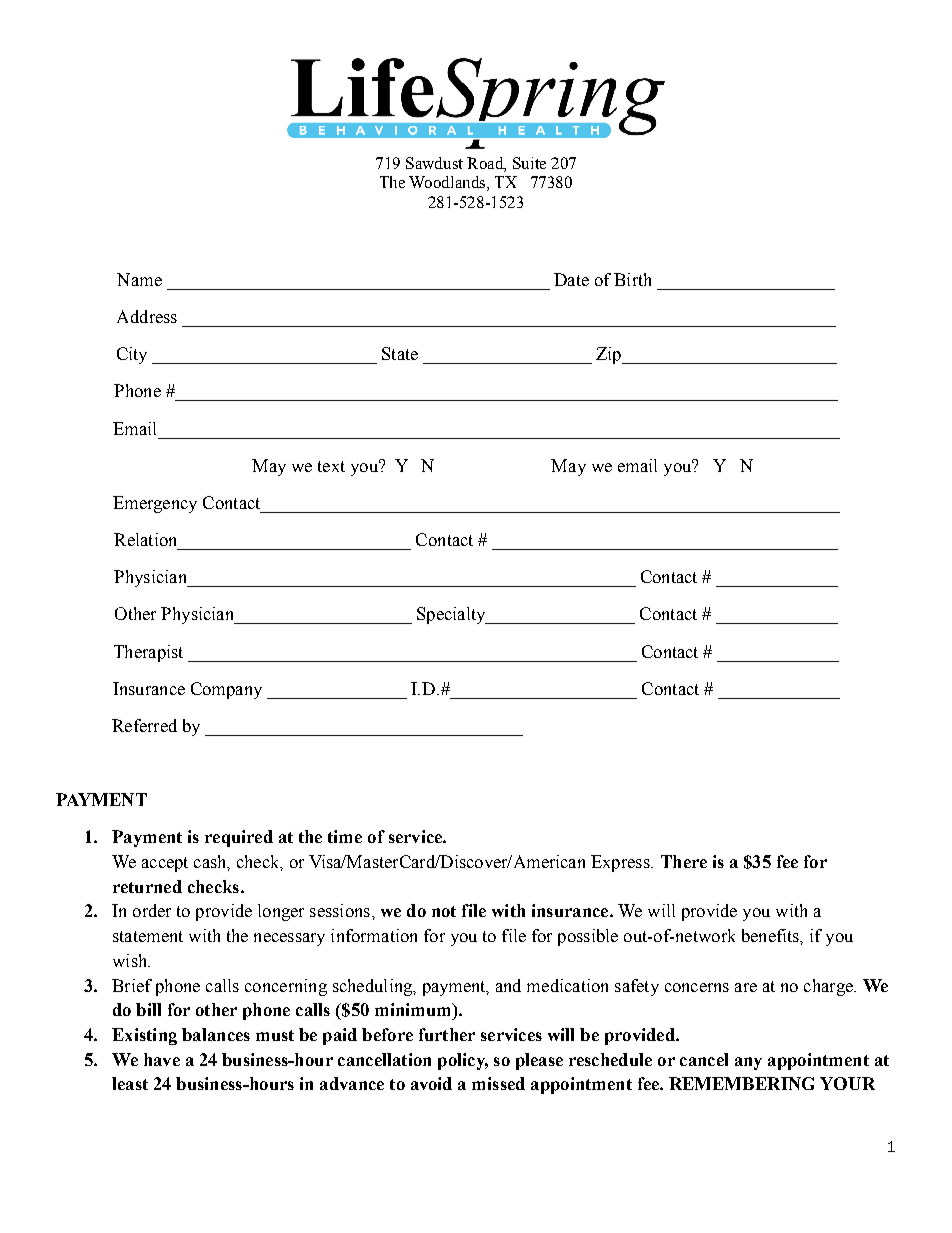 The height and width of the page is (1233, 952). I want to click on There, so click(684, 861).
